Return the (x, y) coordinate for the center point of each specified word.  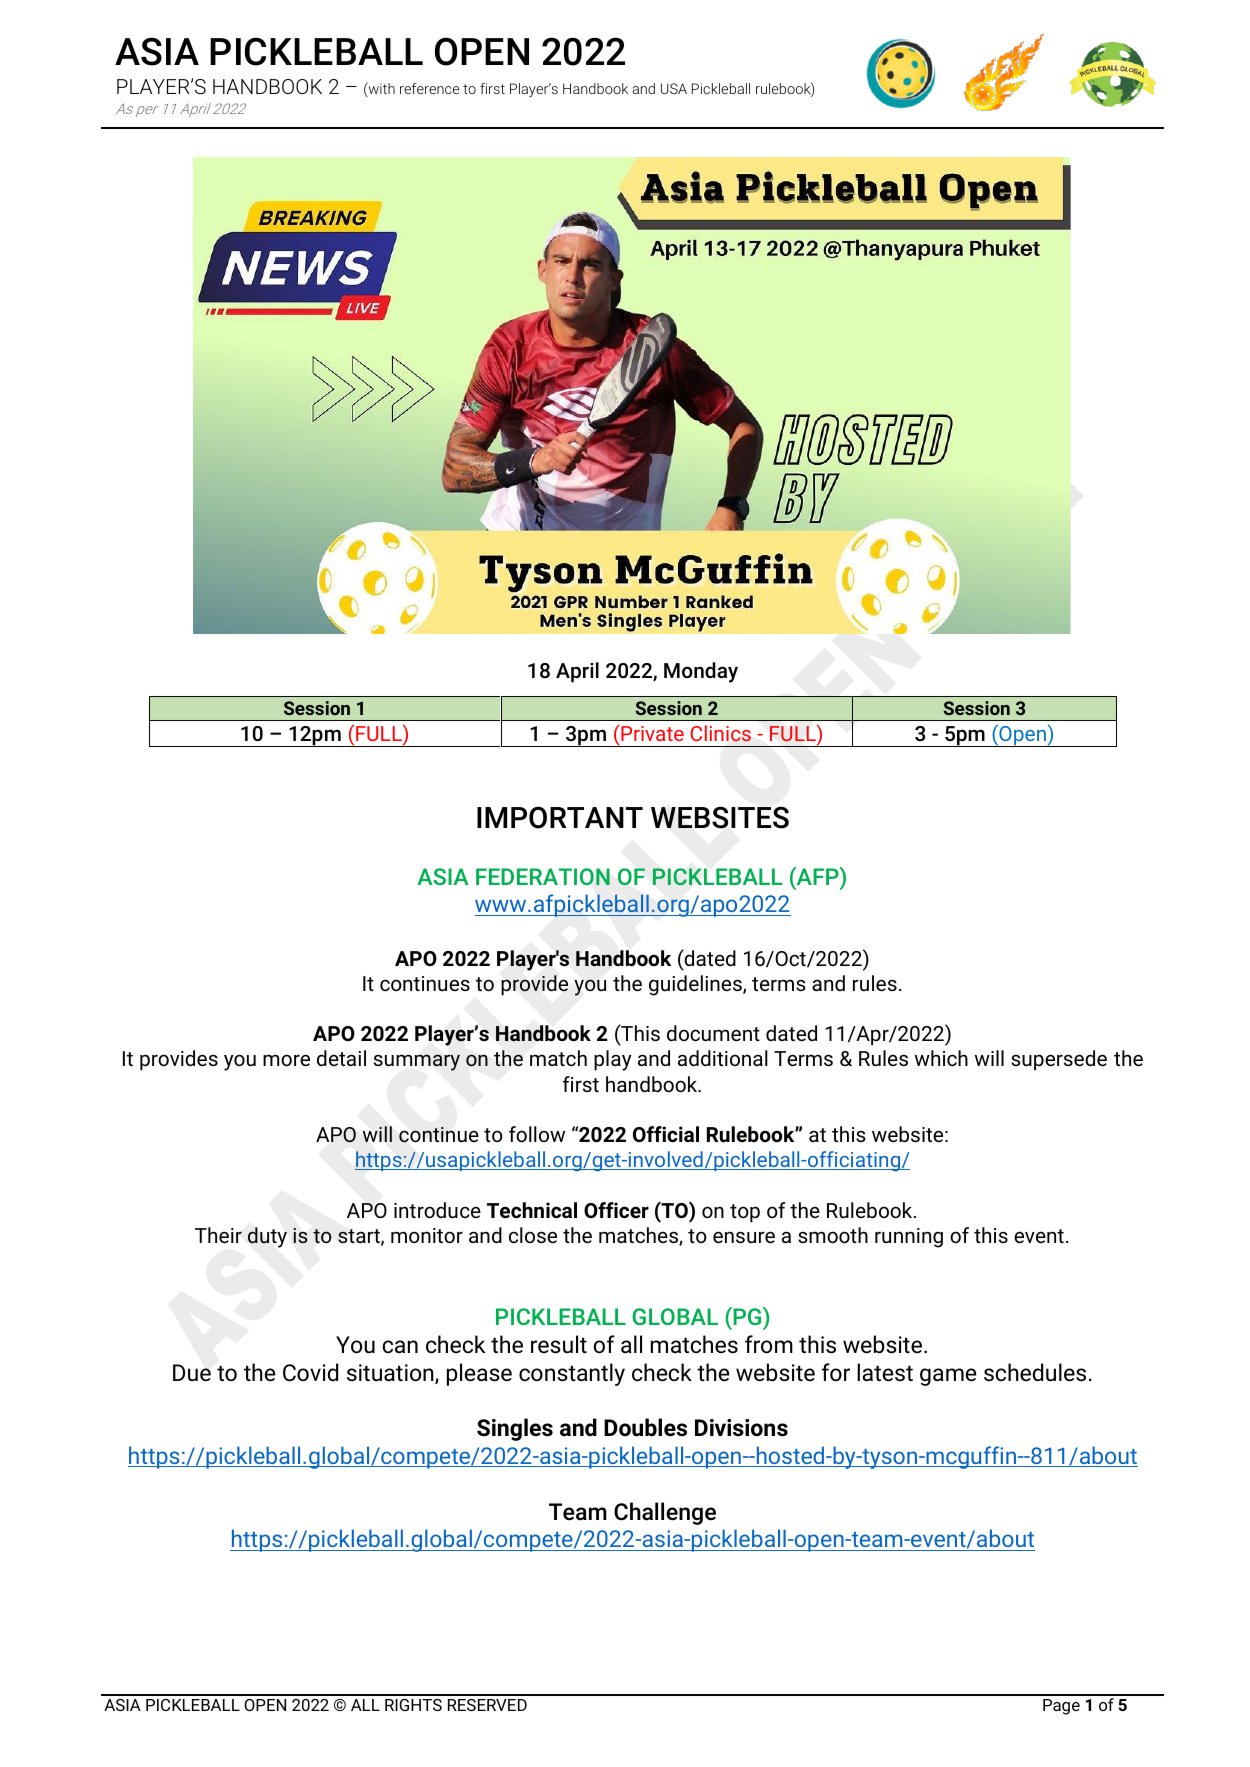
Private (651, 733)
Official (666, 1134)
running (909, 1238)
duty (267, 1237)
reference (430, 88)
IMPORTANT (560, 817)
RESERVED (487, 1705)
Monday (701, 672)
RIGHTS (413, 1705)
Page (1061, 1707)
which (941, 1058)
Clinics (721, 733)
